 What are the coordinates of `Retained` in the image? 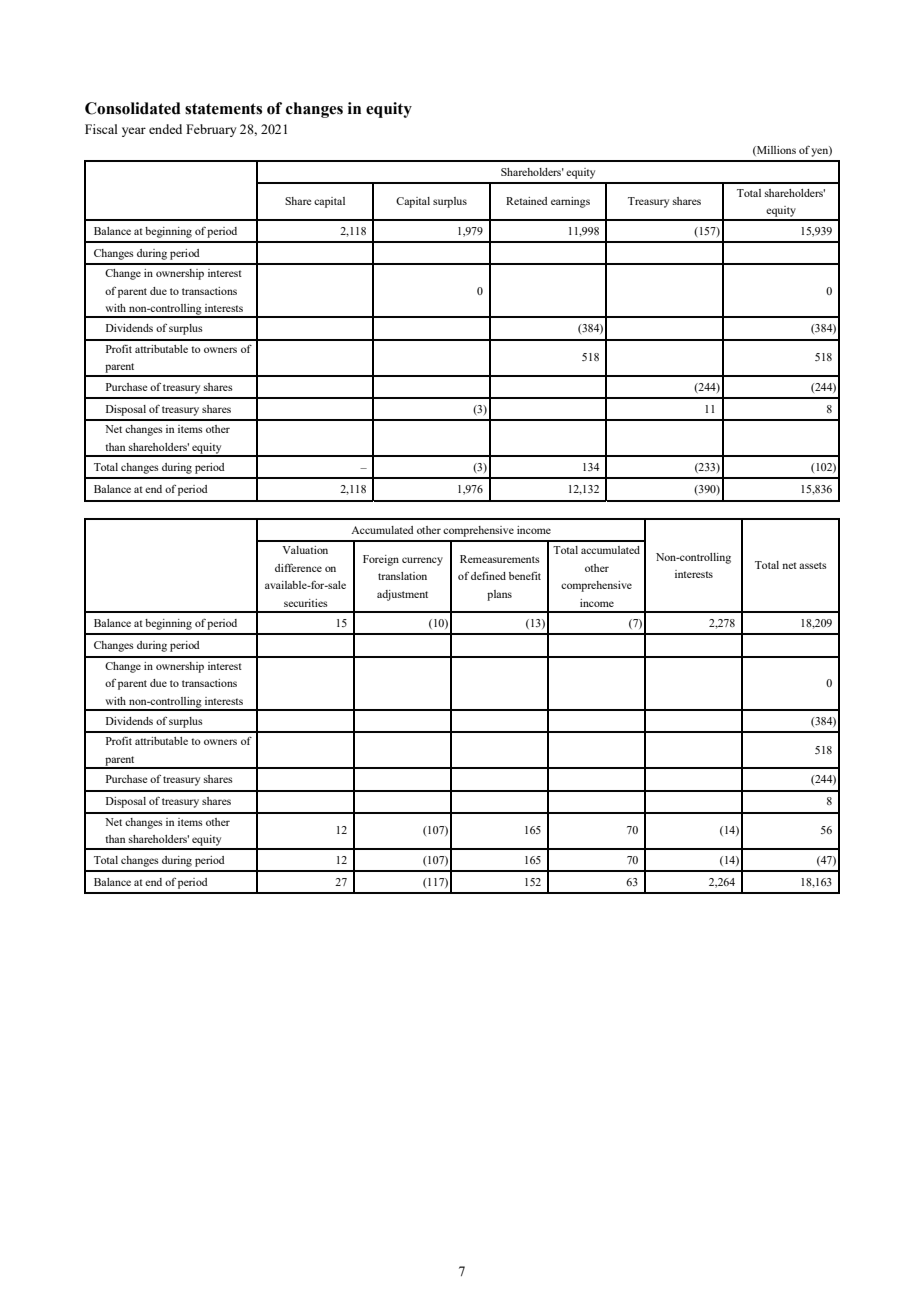 It's located at (527, 201).
